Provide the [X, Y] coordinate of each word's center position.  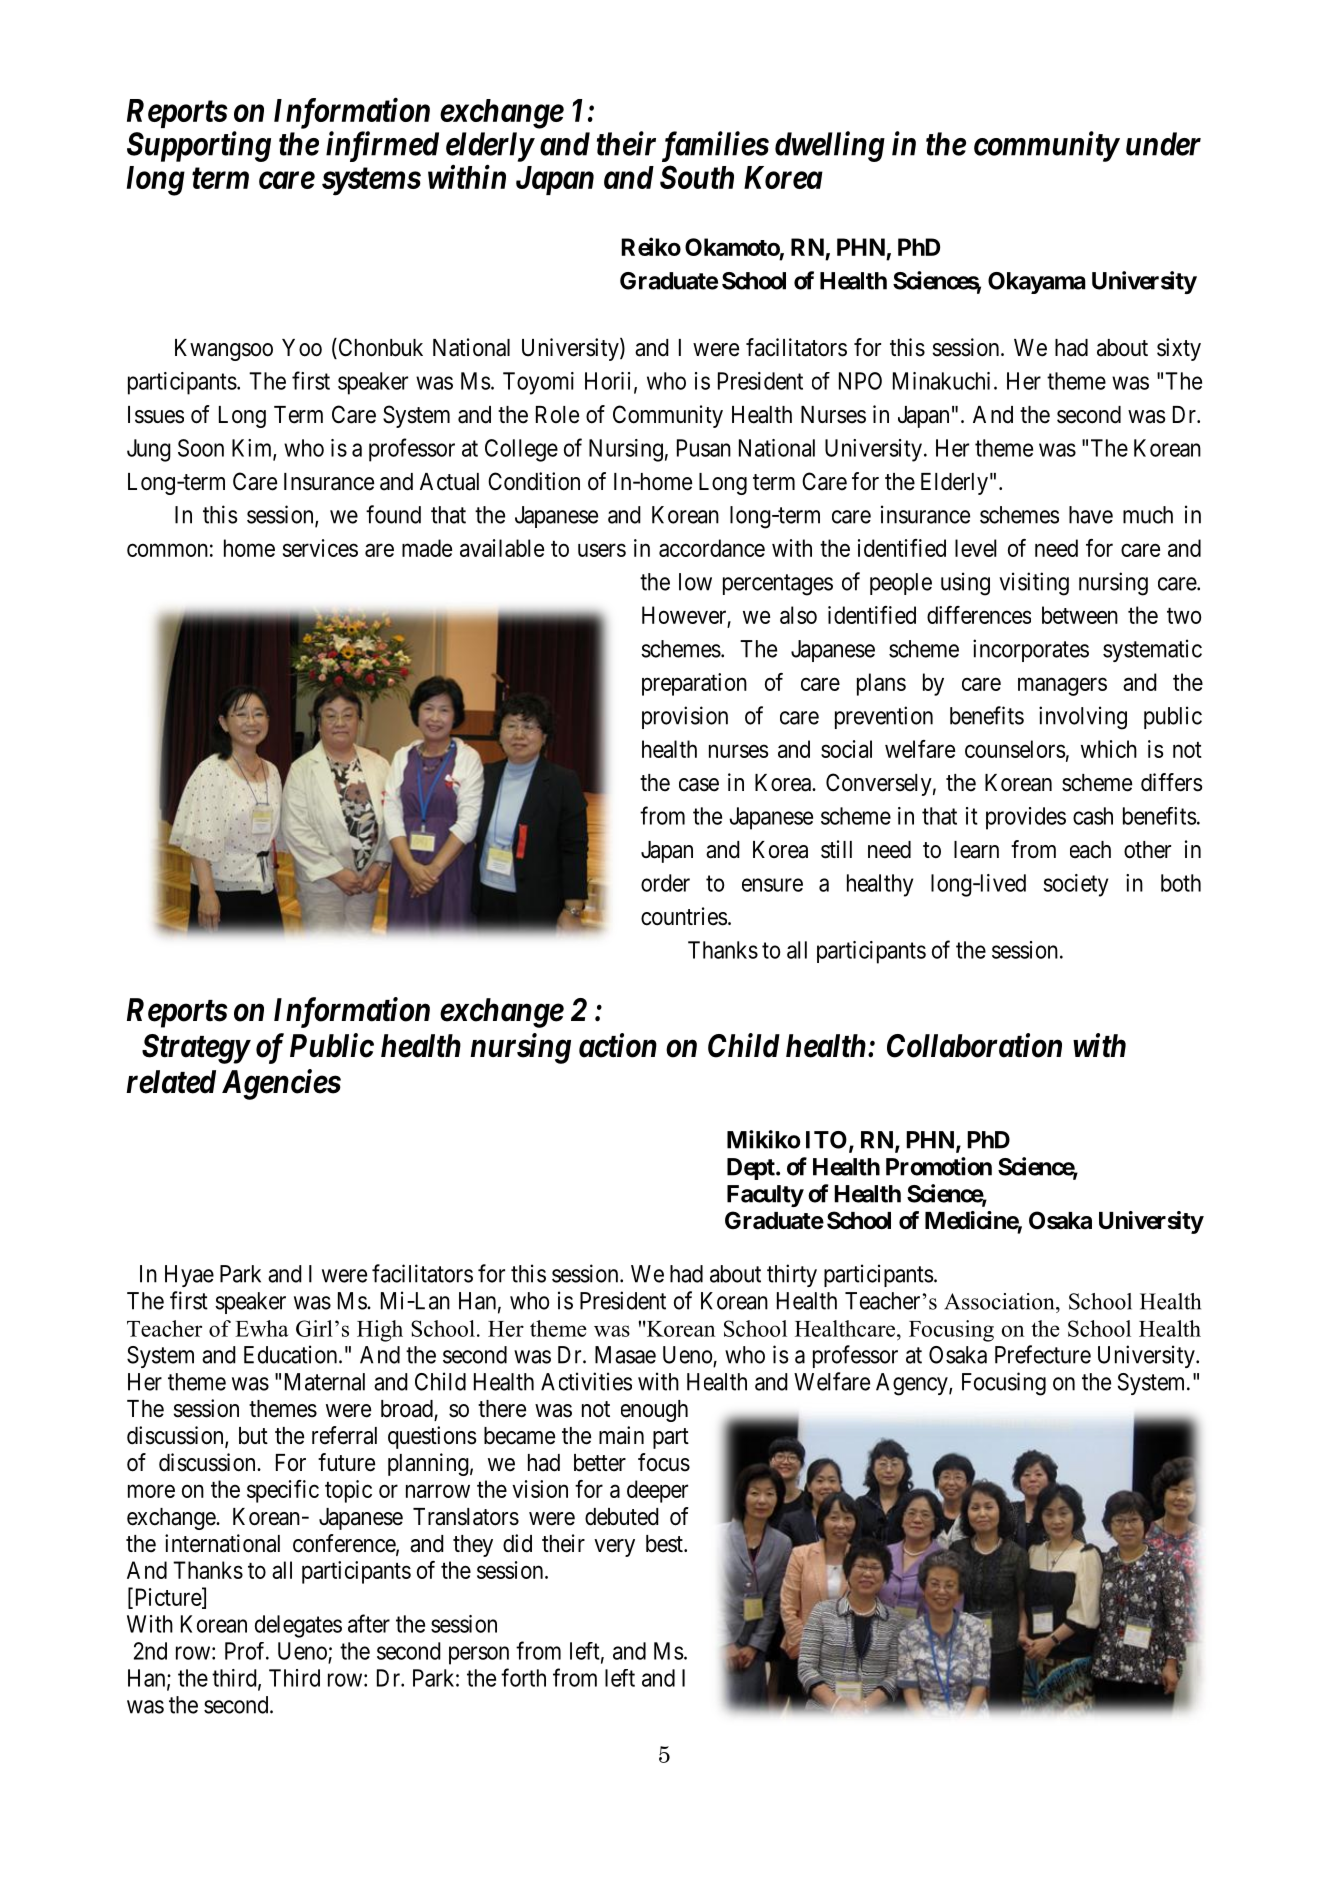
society [1075, 885]
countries [684, 916]
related [171, 1082]
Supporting [199, 146]
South [697, 177]
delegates [298, 1626]
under [1163, 144]
